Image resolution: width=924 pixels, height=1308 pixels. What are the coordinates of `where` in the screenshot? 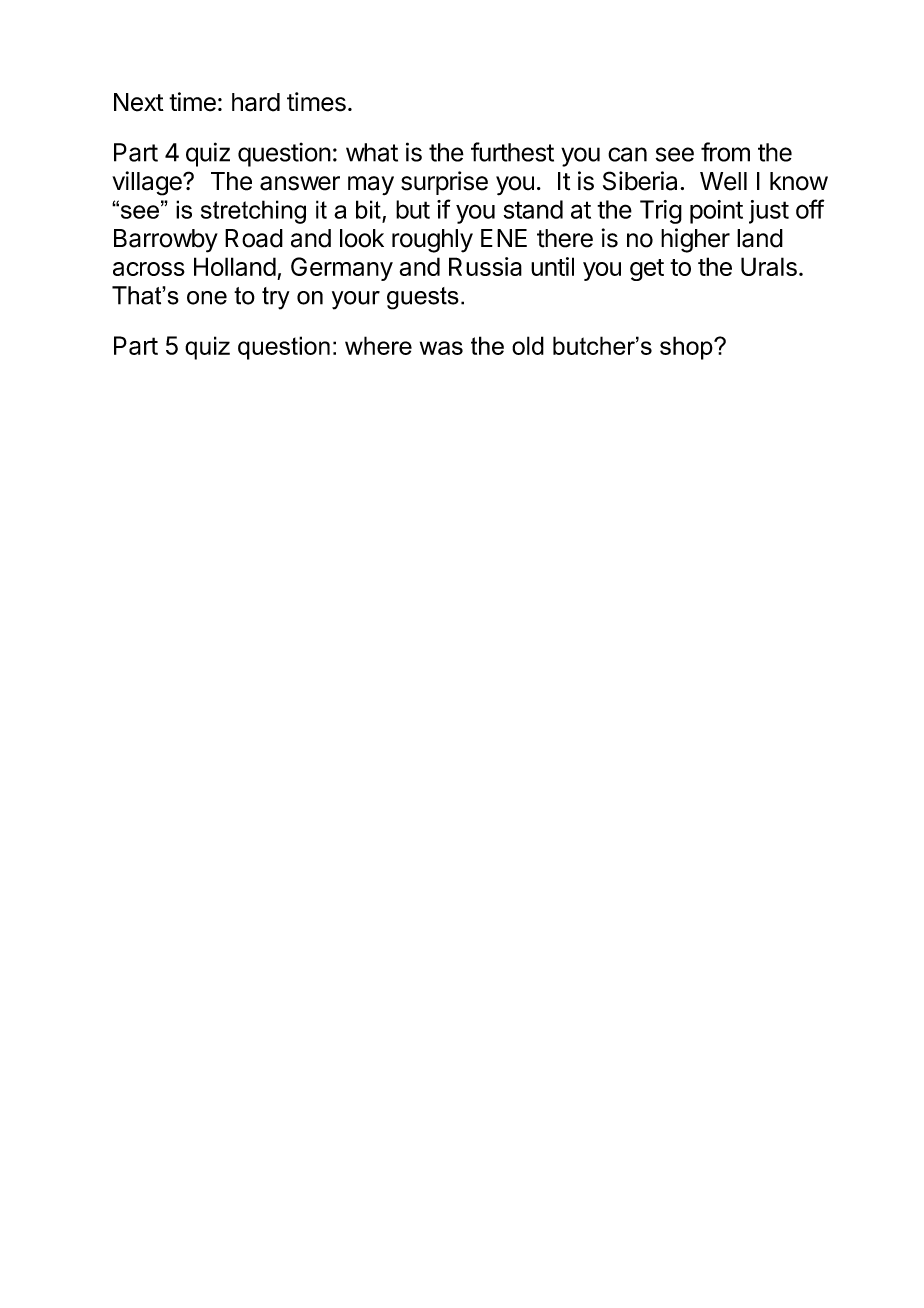 It's located at (378, 345).
